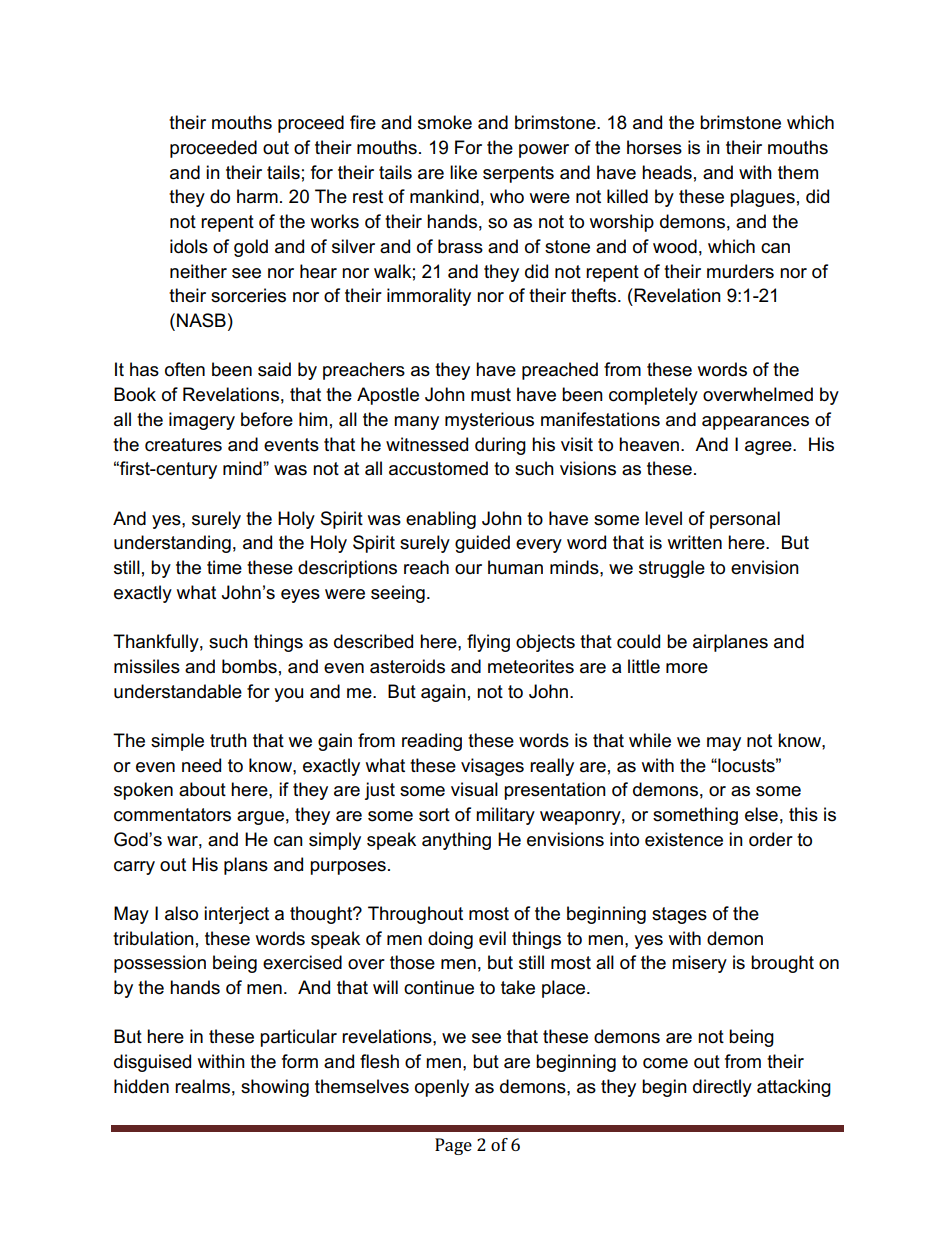 The height and width of the document is (1233, 952). What do you see at coordinates (450, 940) in the document?
I see `doing` at bounding box center [450, 940].
